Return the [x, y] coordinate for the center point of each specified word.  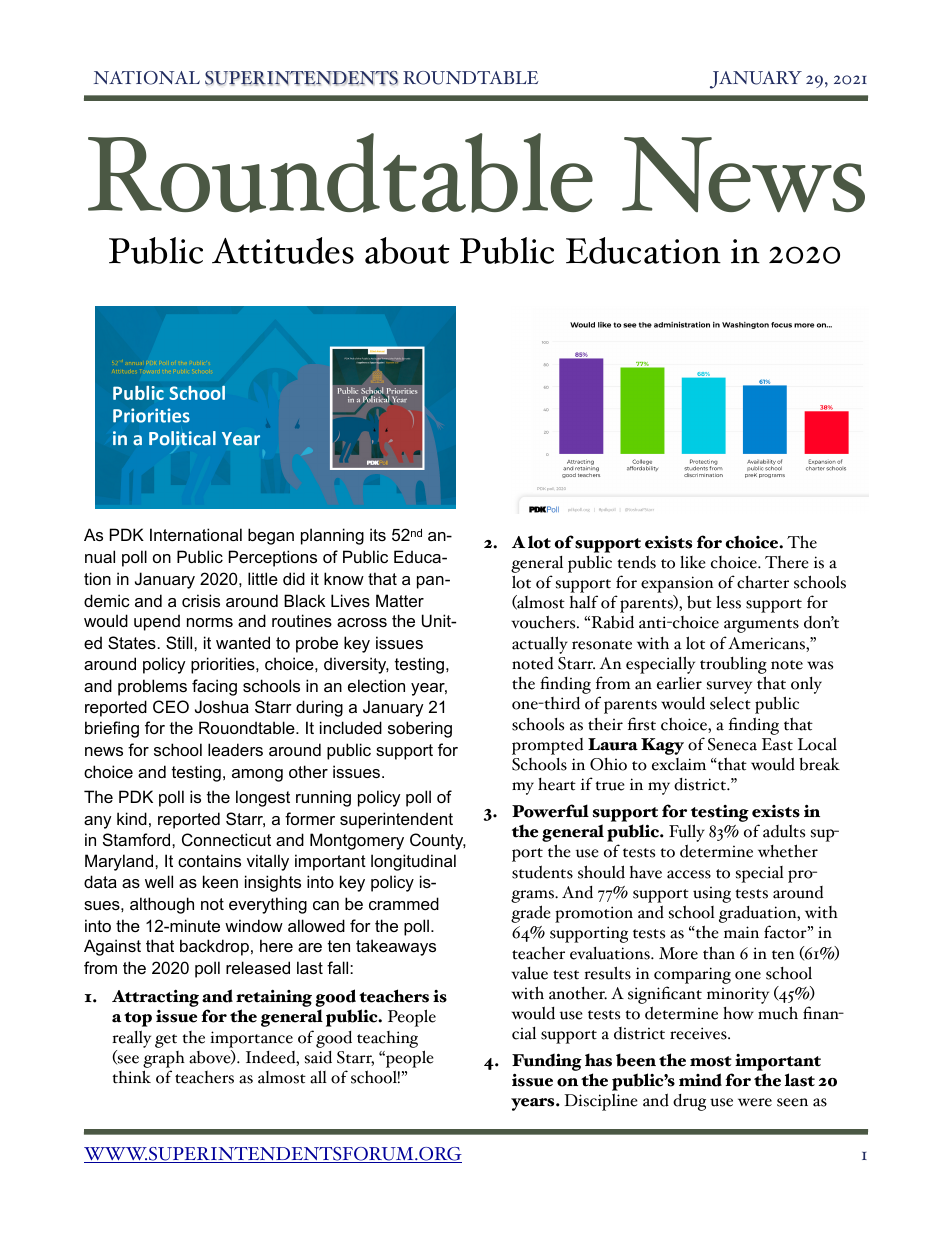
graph [164, 1061]
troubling [733, 666]
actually [540, 645]
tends [636, 562]
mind [700, 1080]
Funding [547, 1063]
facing [214, 687]
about [407, 250]
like [693, 562]
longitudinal [413, 862]
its [378, 534]
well [159, 881]
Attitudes [283, 250]
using [712, 894]
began [271, 536]
